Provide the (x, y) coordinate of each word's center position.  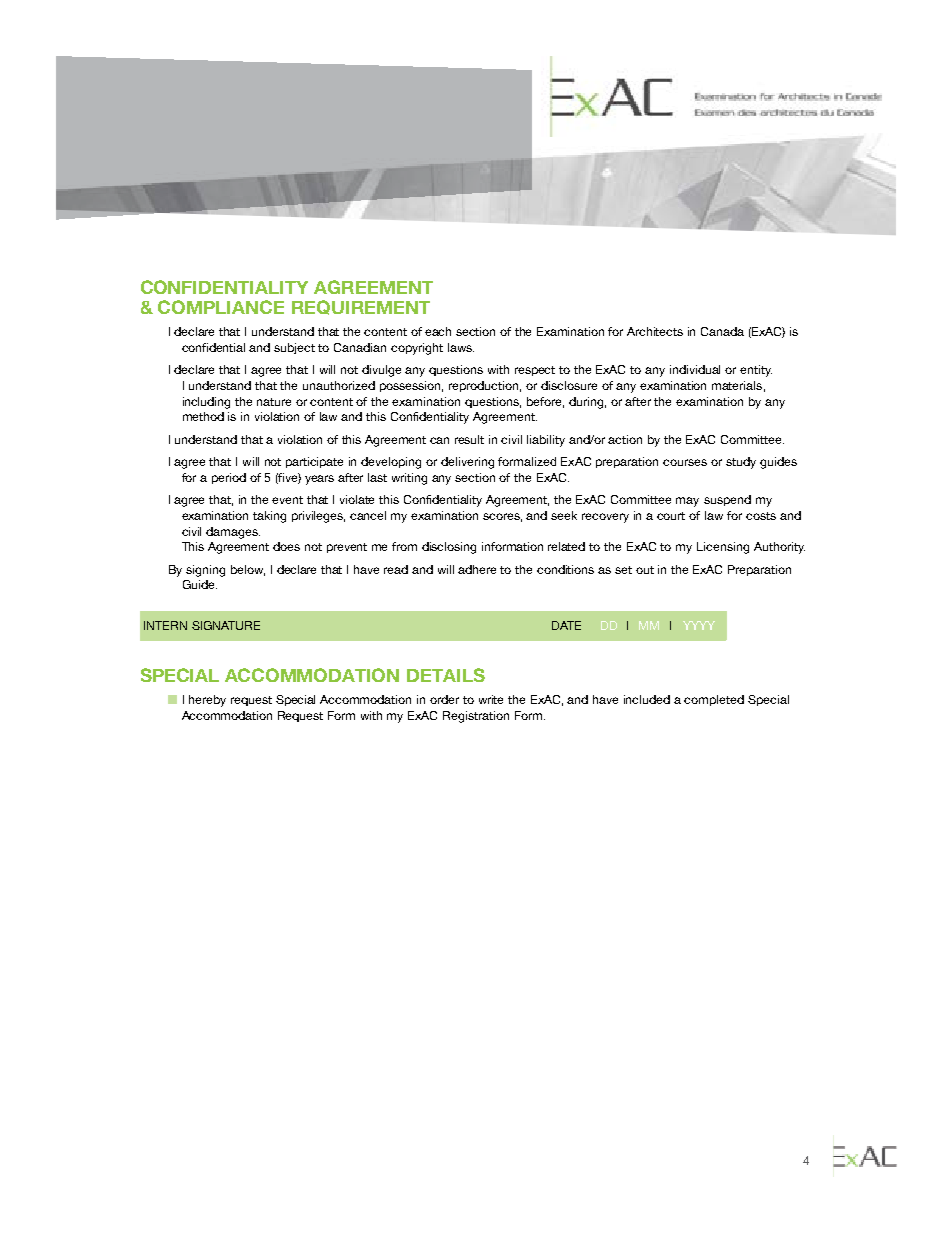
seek (564, 515)
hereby (207, 701)
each (438, 331)
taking (269, 517)
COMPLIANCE (221, 307)
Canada (722, 331)
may (687, 502)
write (491, 699)
